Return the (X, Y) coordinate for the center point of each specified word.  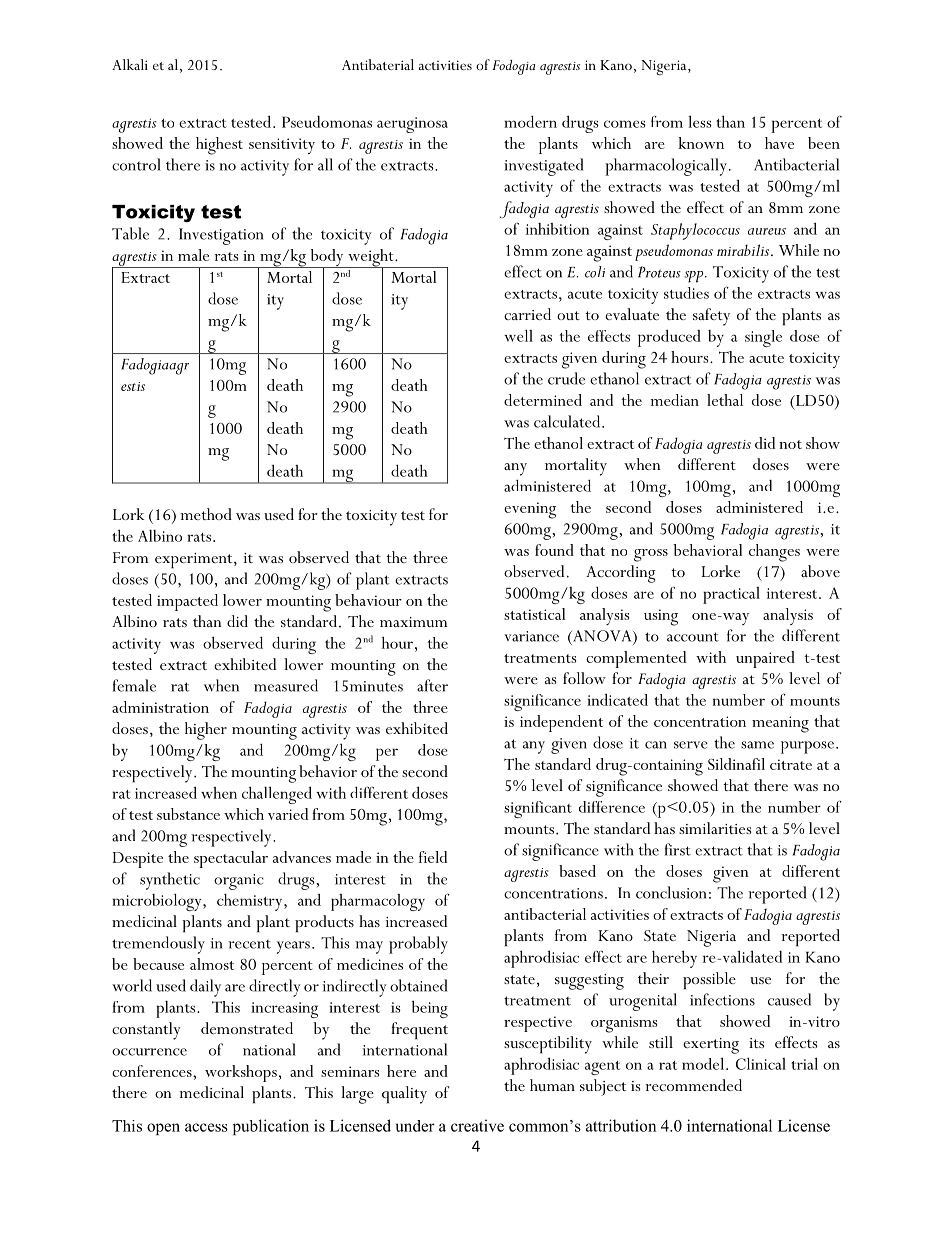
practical (731, 595)
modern (530, 121)
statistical (535, 614)
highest (219, 146)
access (206, 1127)
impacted (187, 602)
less (700, 121)
